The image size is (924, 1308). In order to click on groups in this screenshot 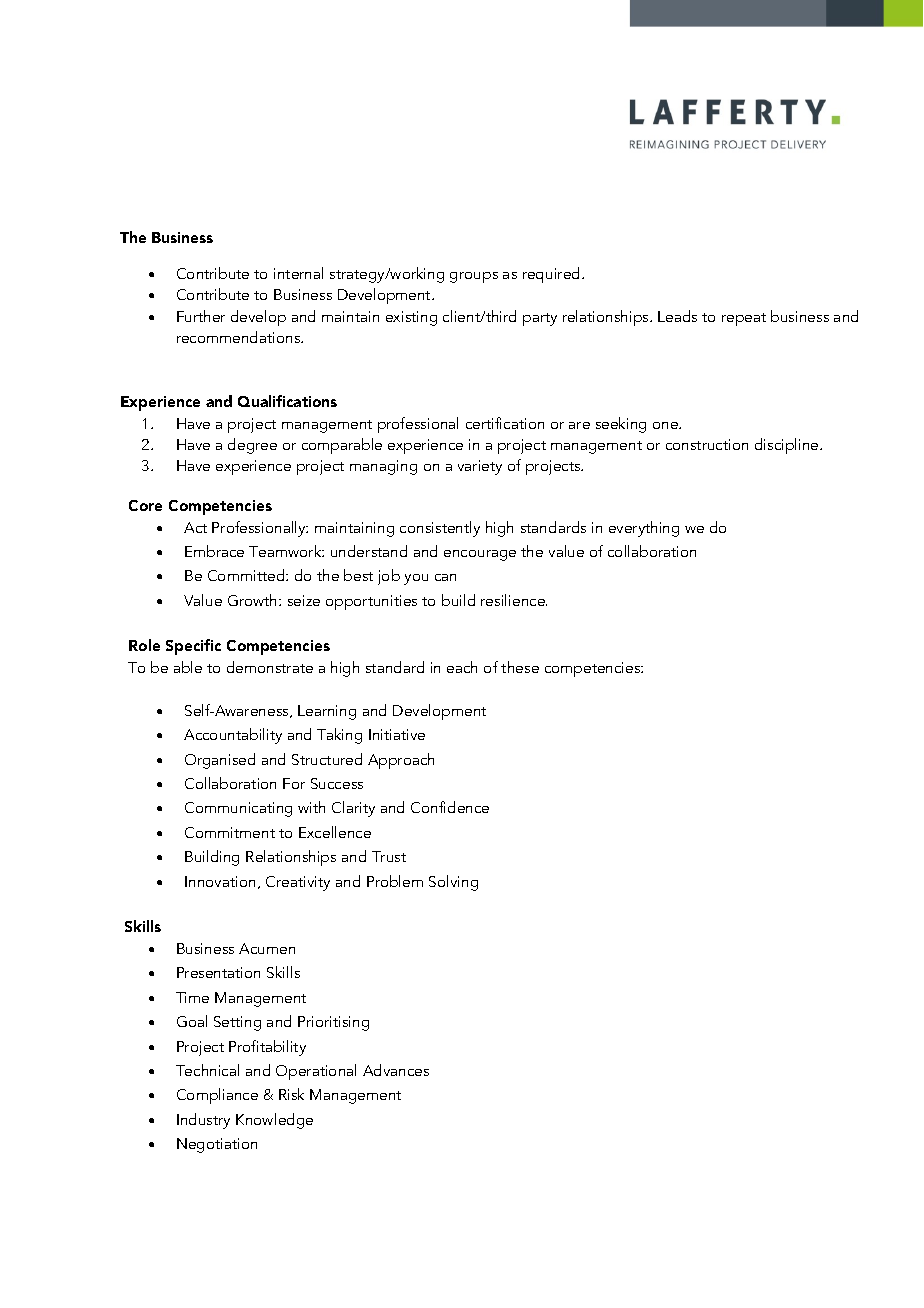, I will do `click(474, 277)`.
